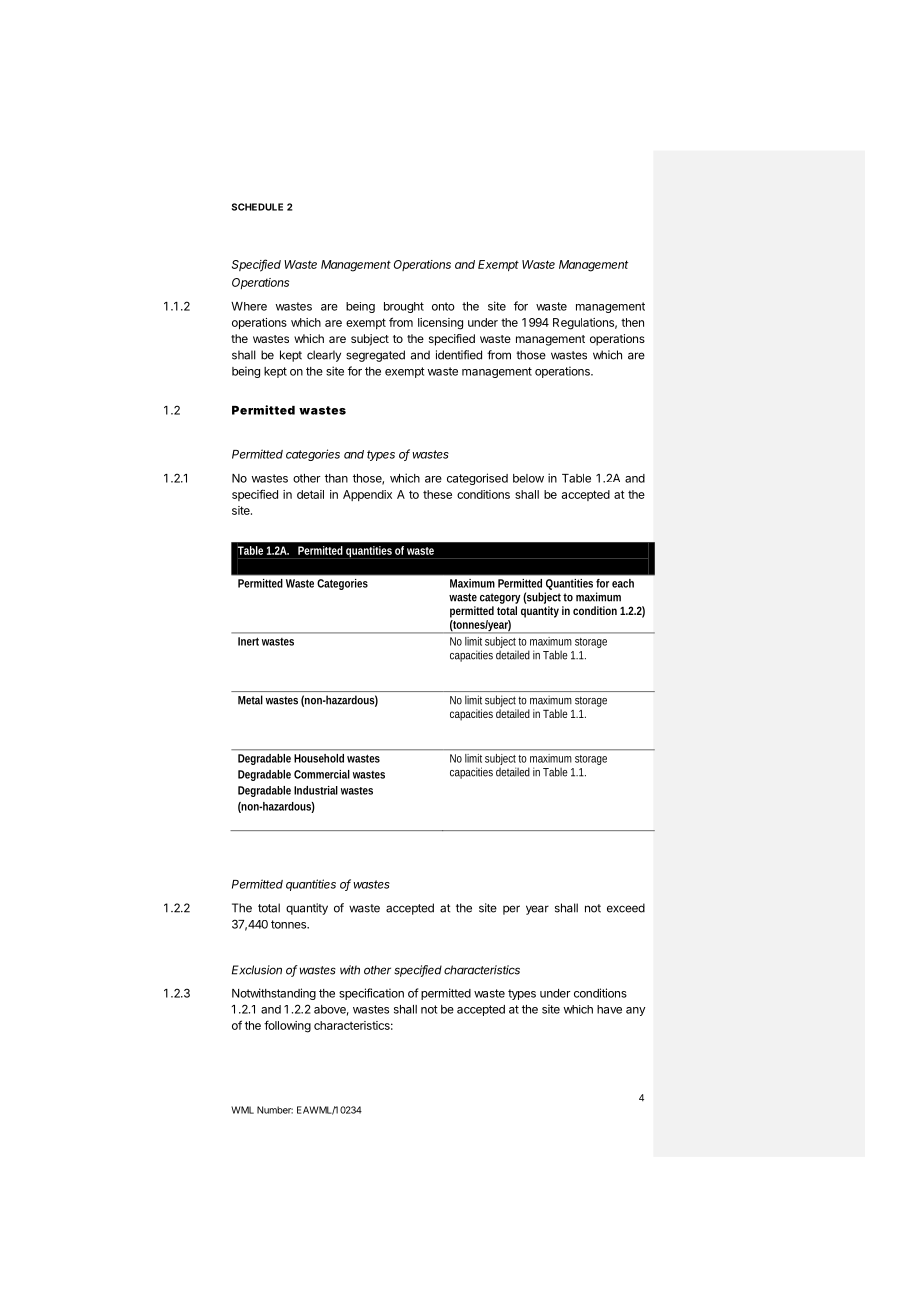  I want to click on each, so click(623, 583).
